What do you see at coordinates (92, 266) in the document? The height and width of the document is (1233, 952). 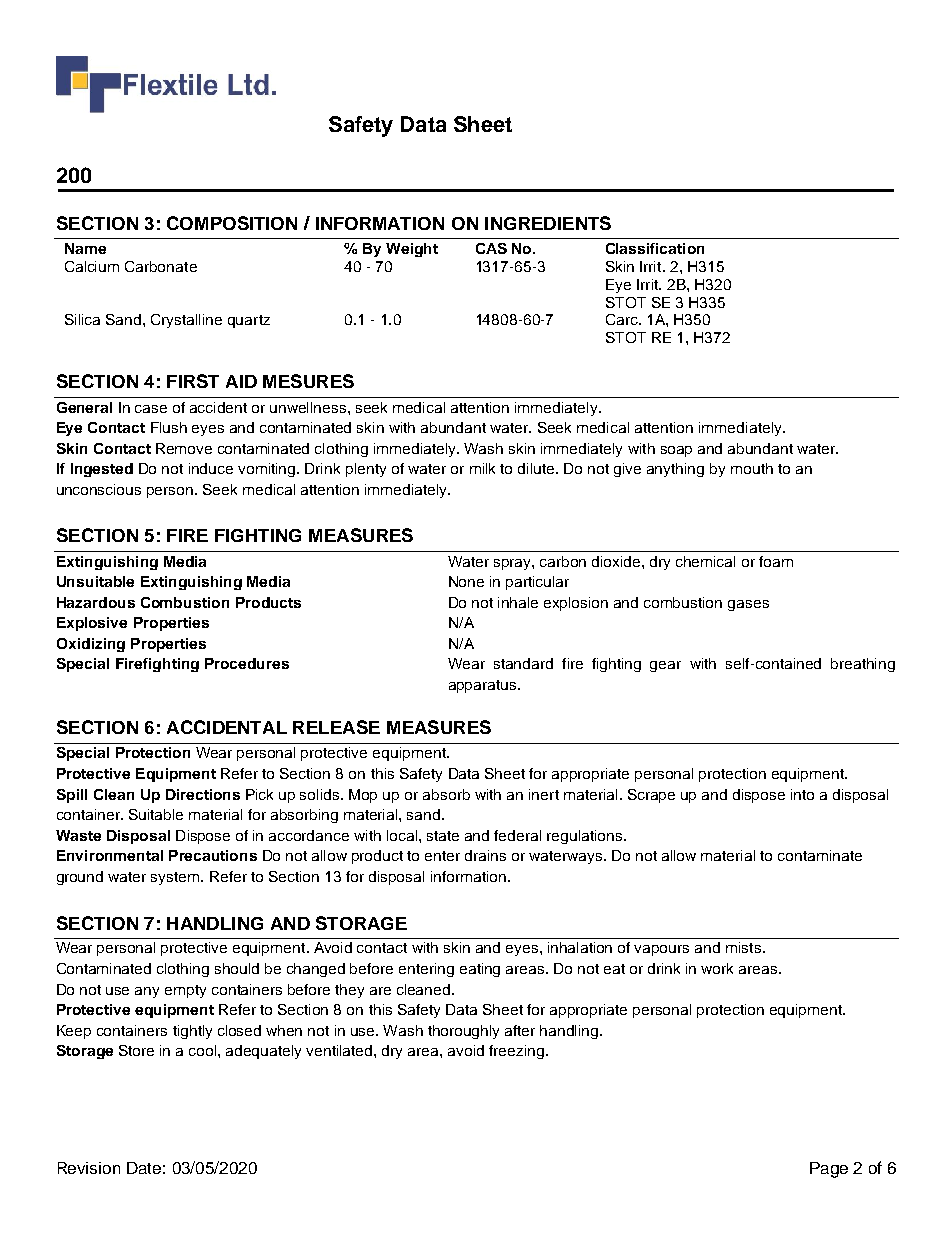 I see `Calcium` at bounding box center [92, 266].
